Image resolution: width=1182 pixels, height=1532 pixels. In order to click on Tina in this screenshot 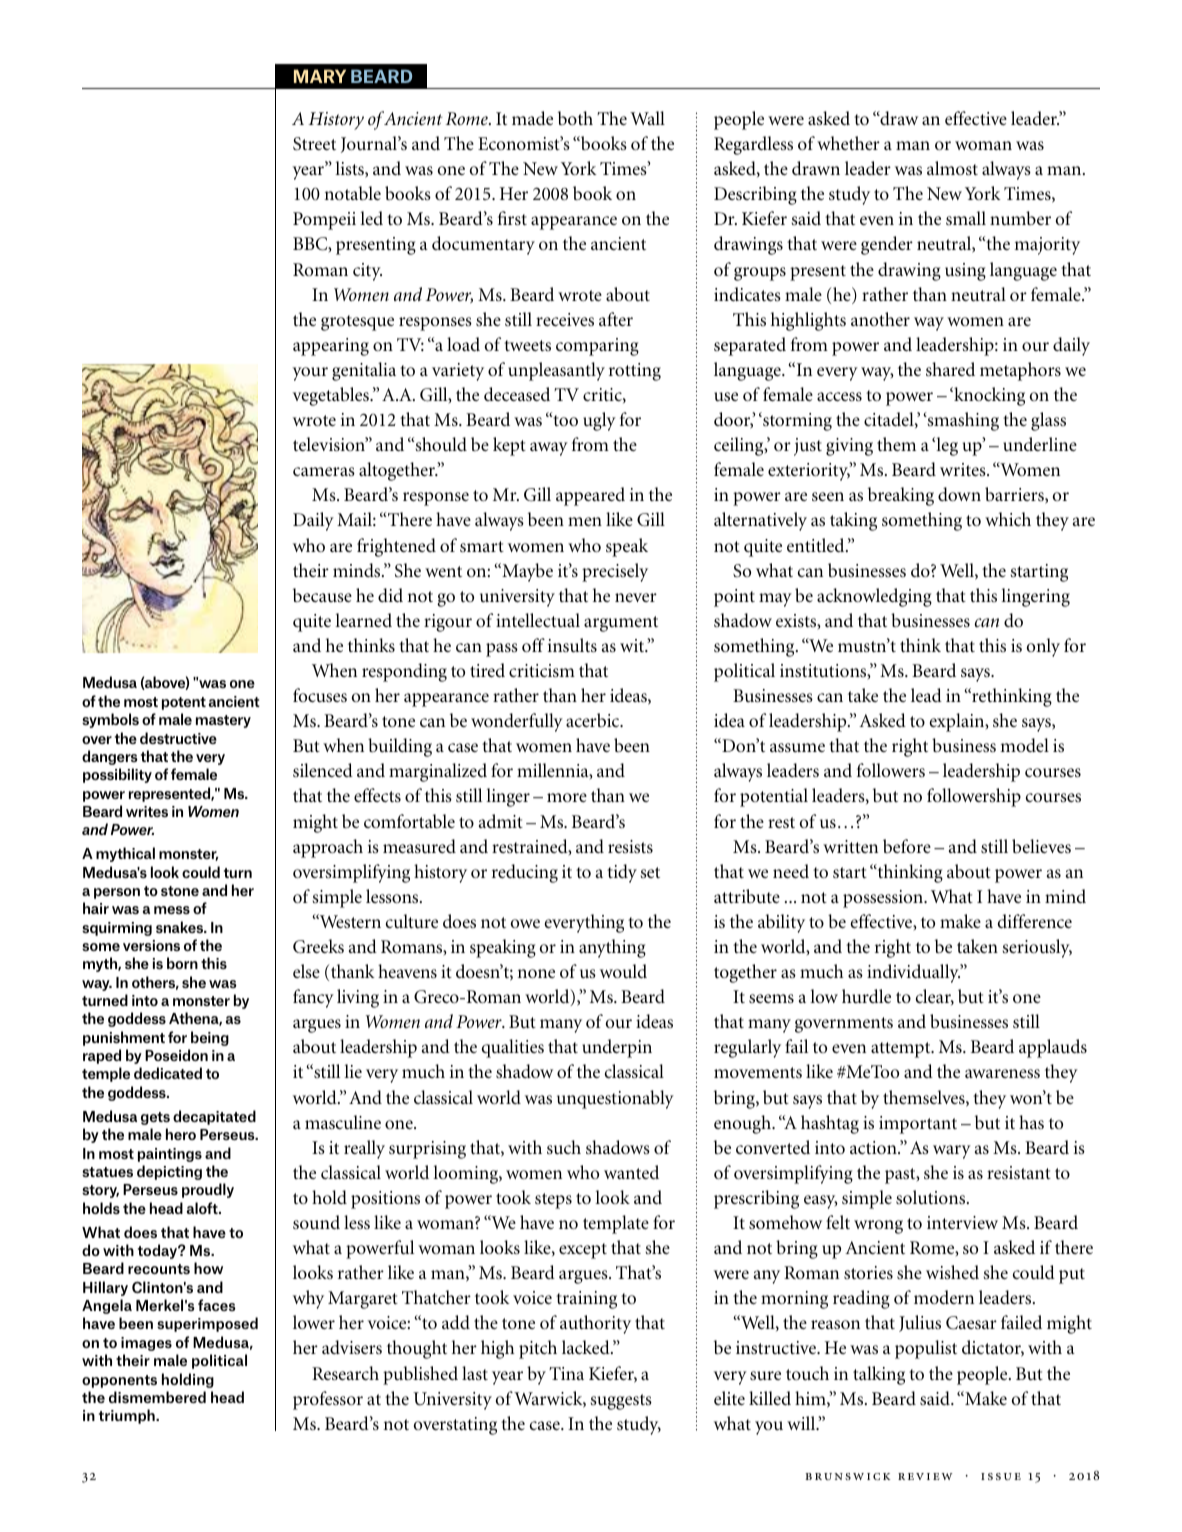, I will do `click(566, 1373)`.
